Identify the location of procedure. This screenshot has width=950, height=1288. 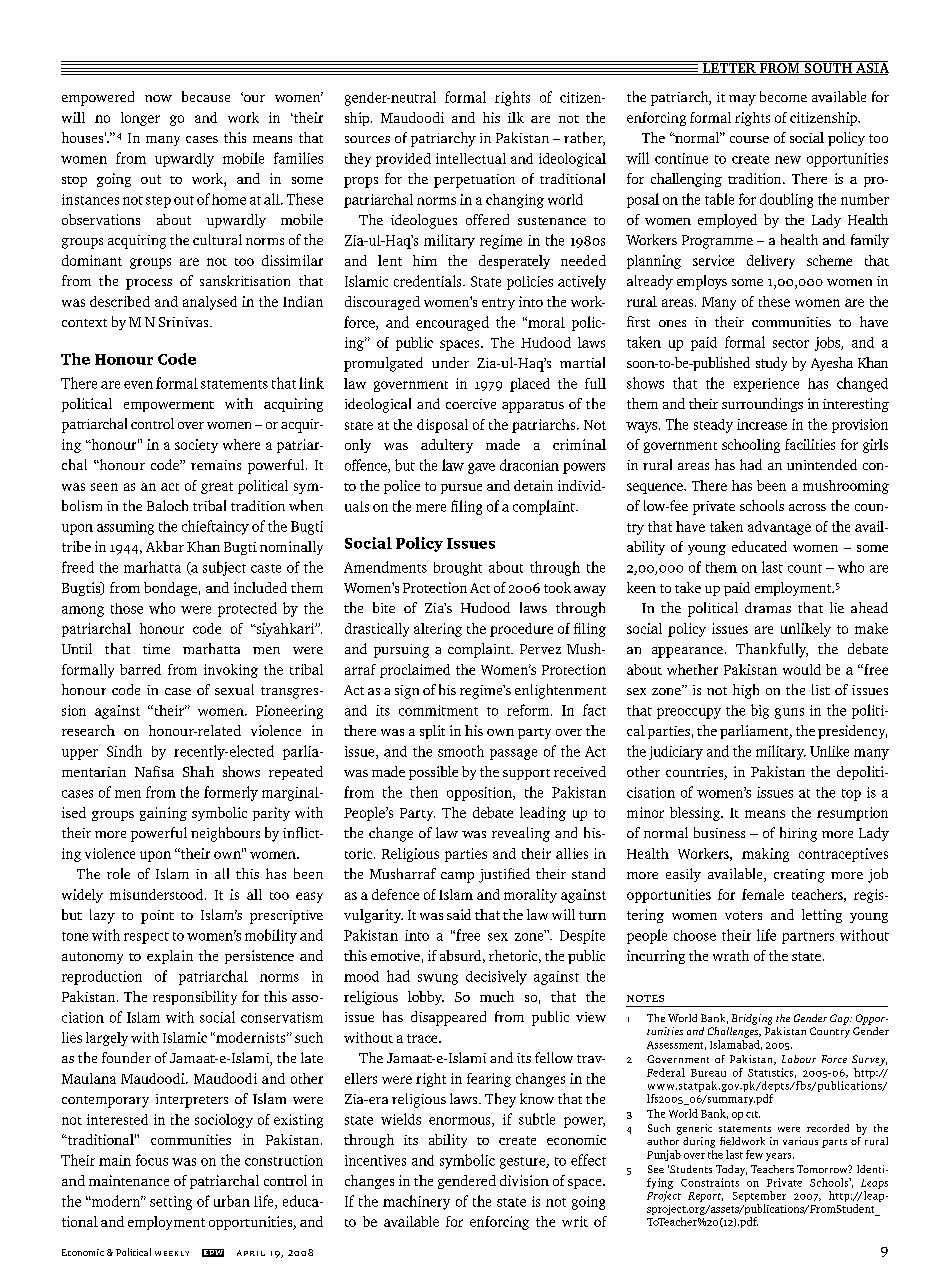
(521, 630).
